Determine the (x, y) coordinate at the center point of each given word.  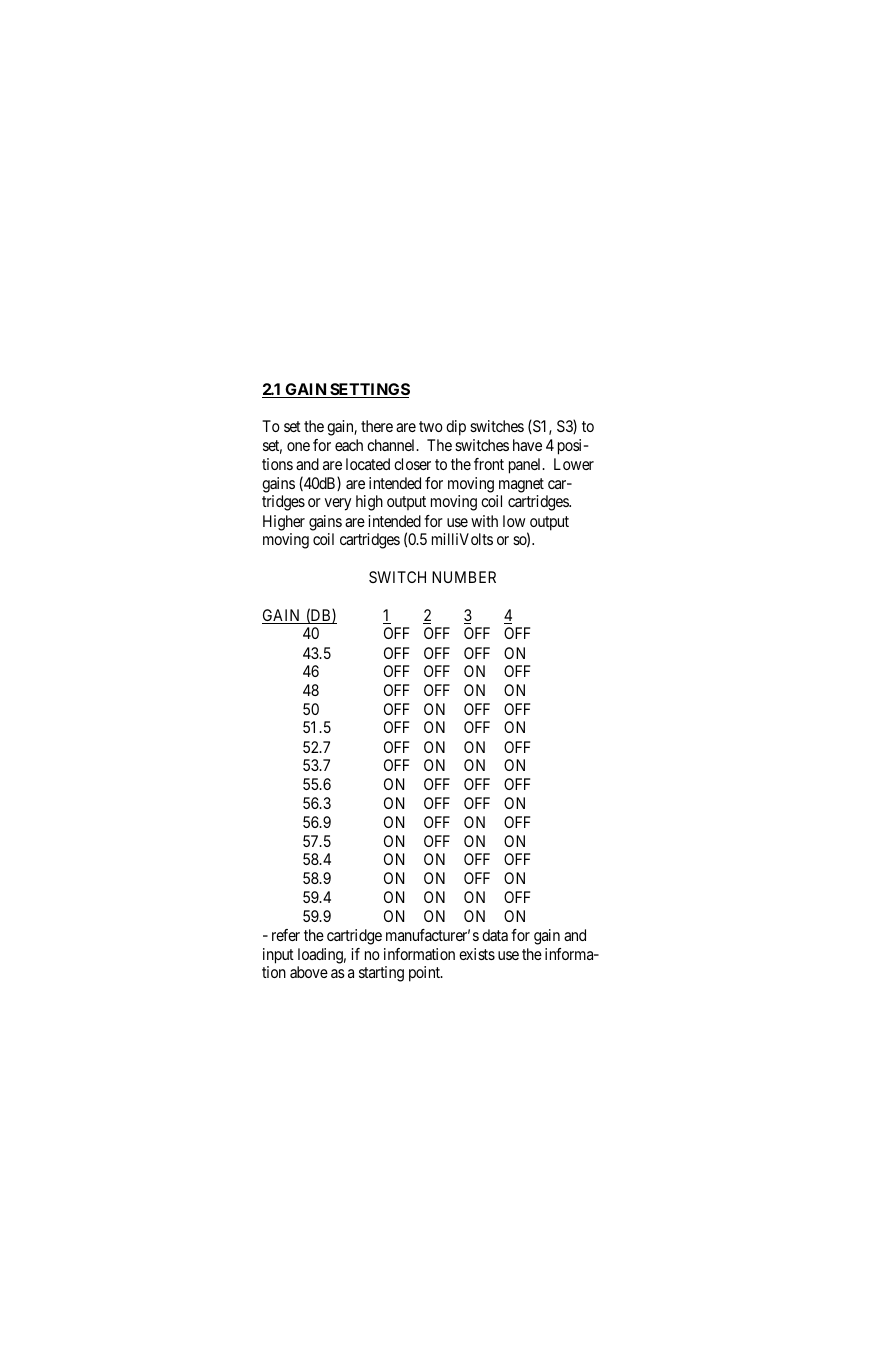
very (338, 504)
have (527, 445)
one (298, 446)
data (495, 935)
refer (286, 935)
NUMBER (464, 577)
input (278, 956)
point (425, 974)
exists (477, 954)
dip (456, 428)
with (484, 521)
